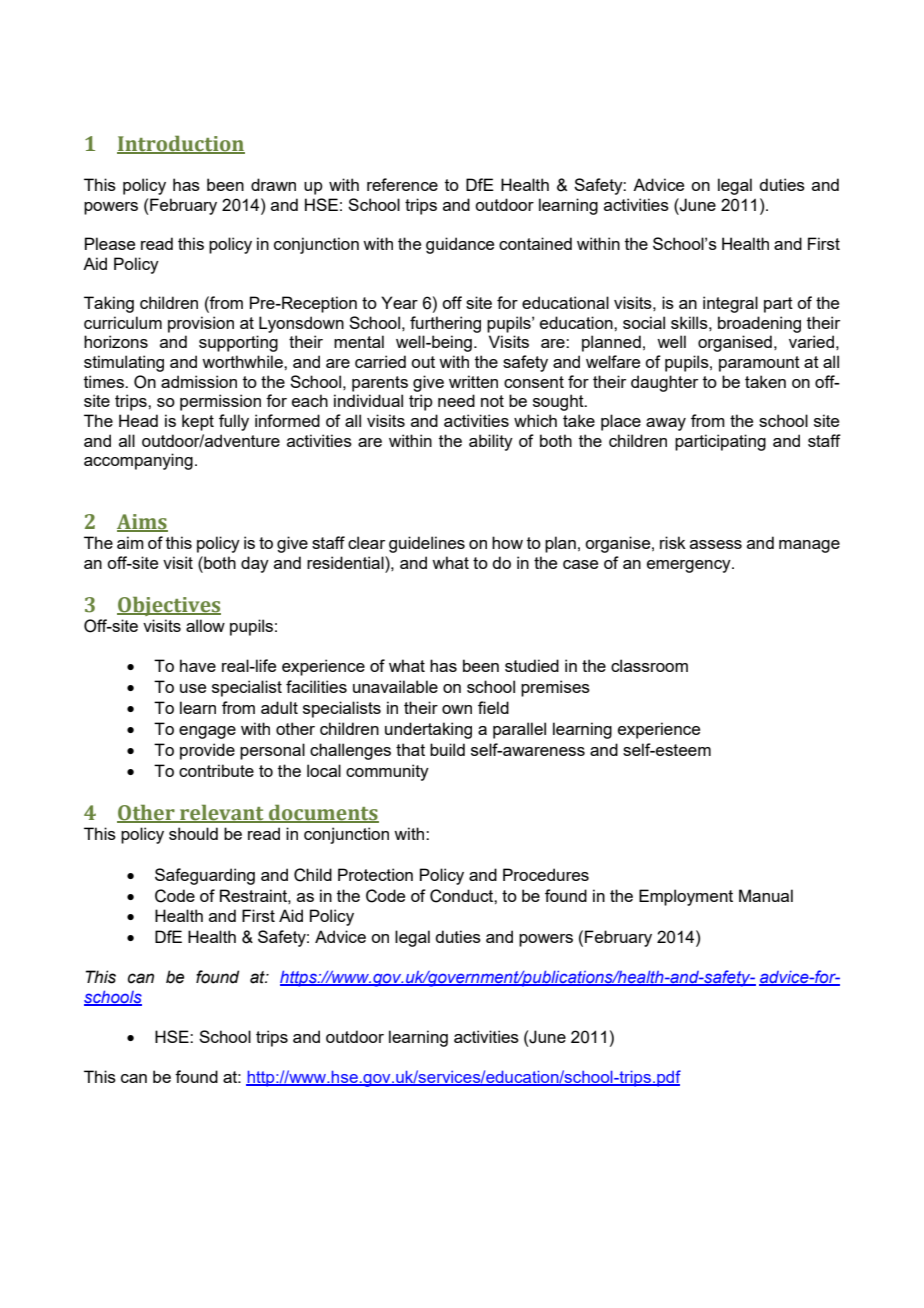  I want to click on furthering, so click(445, 324).
